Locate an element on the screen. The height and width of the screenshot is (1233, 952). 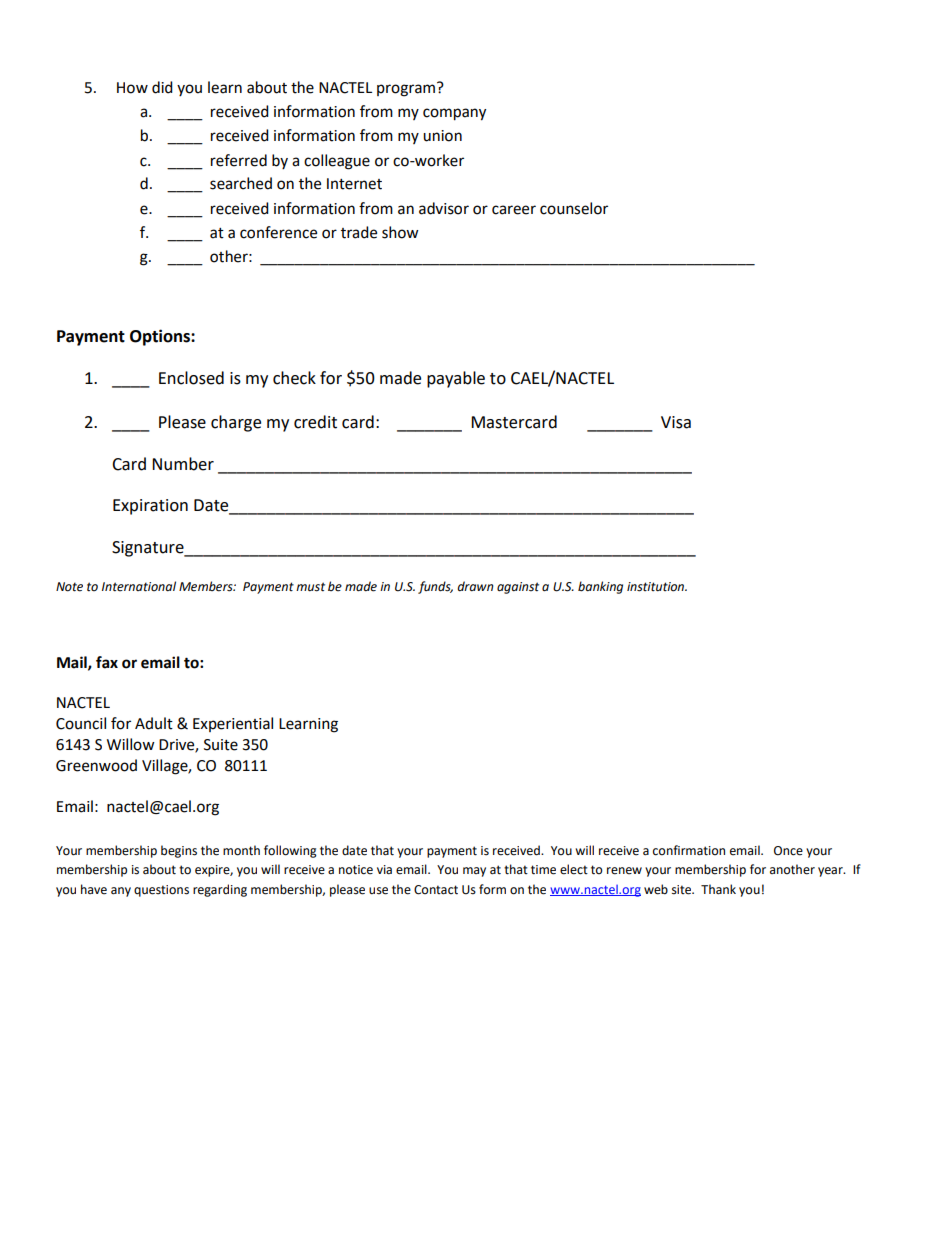
funds is located at coordinates (435, 587).
